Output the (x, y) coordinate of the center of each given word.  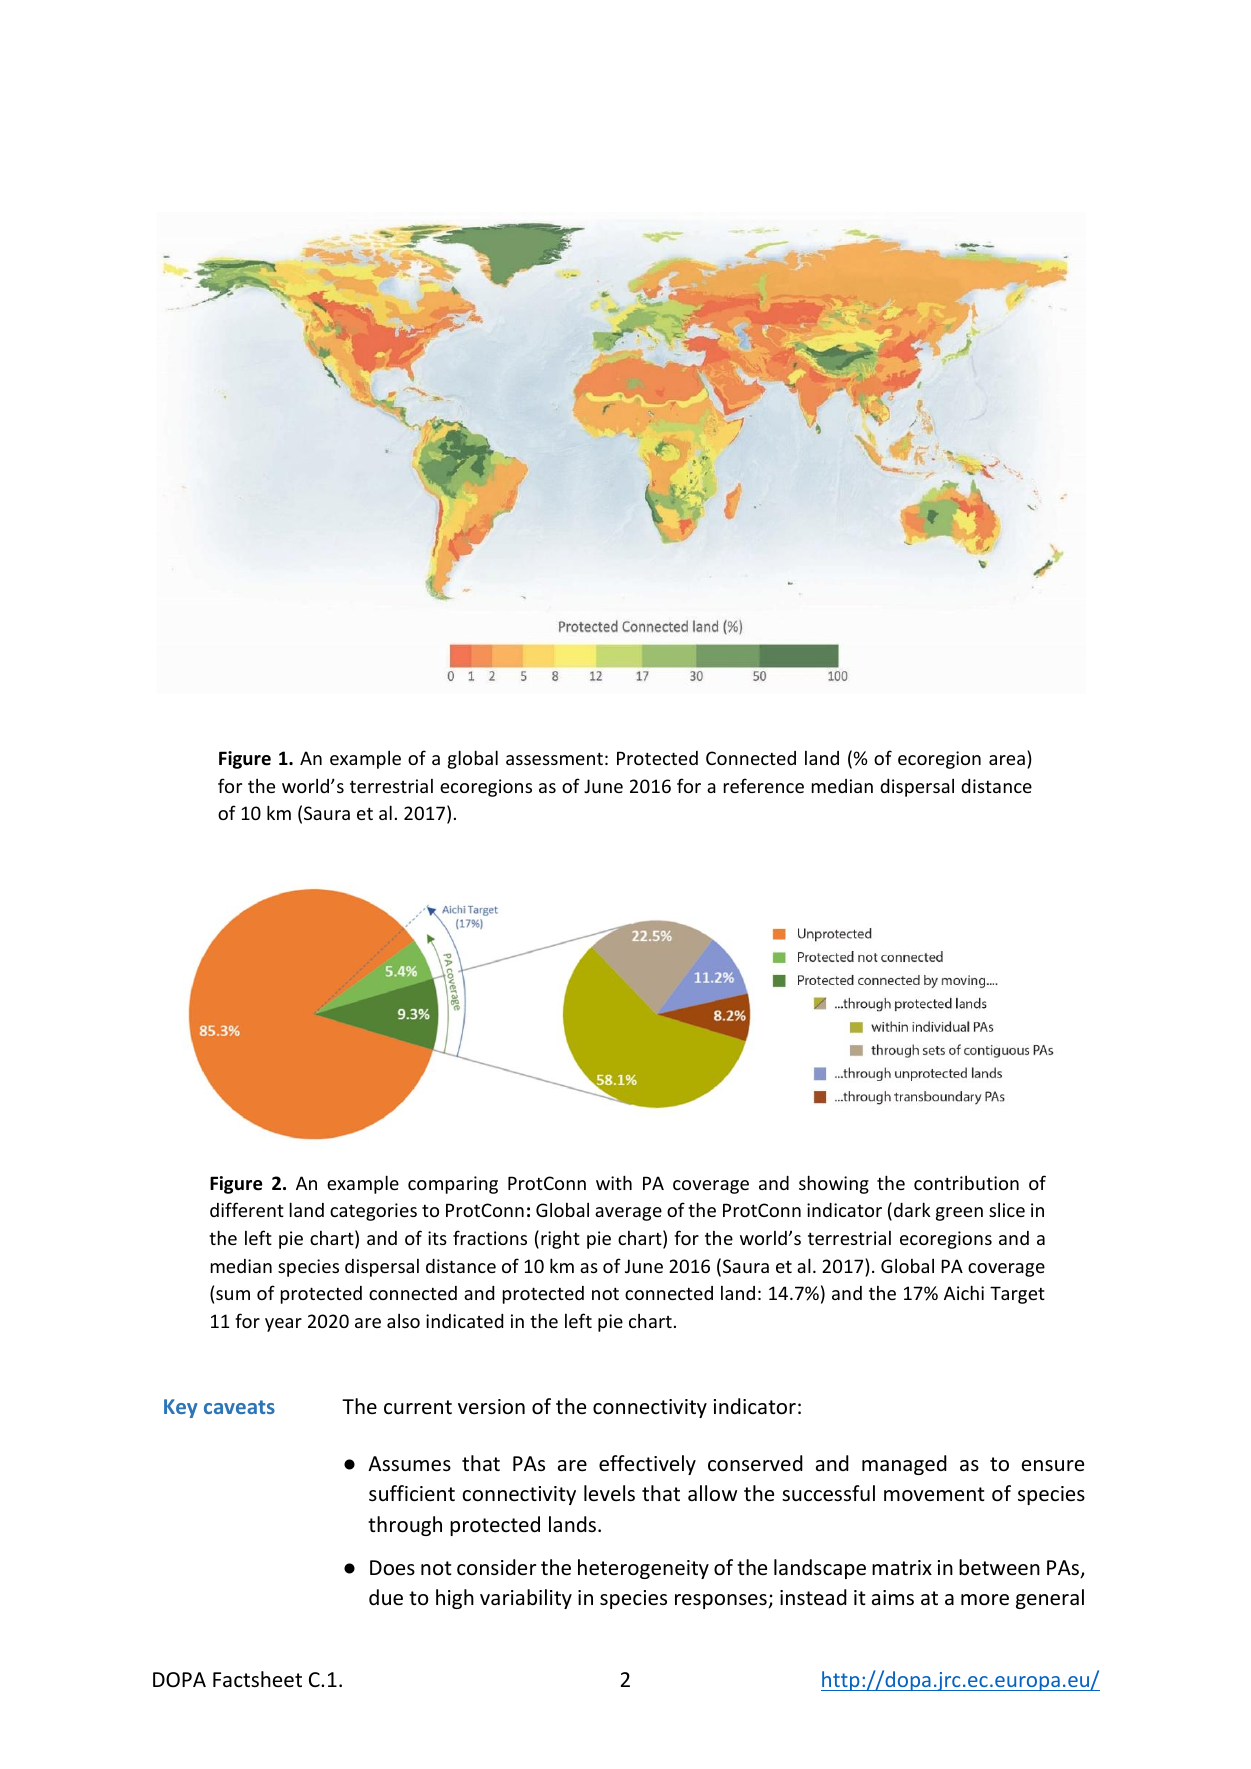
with (614, 1182)
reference (764, 785)
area (1007, 760)
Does (392, 1568)
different (247, 1209)
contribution (966, 1183)
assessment (554, 758)
